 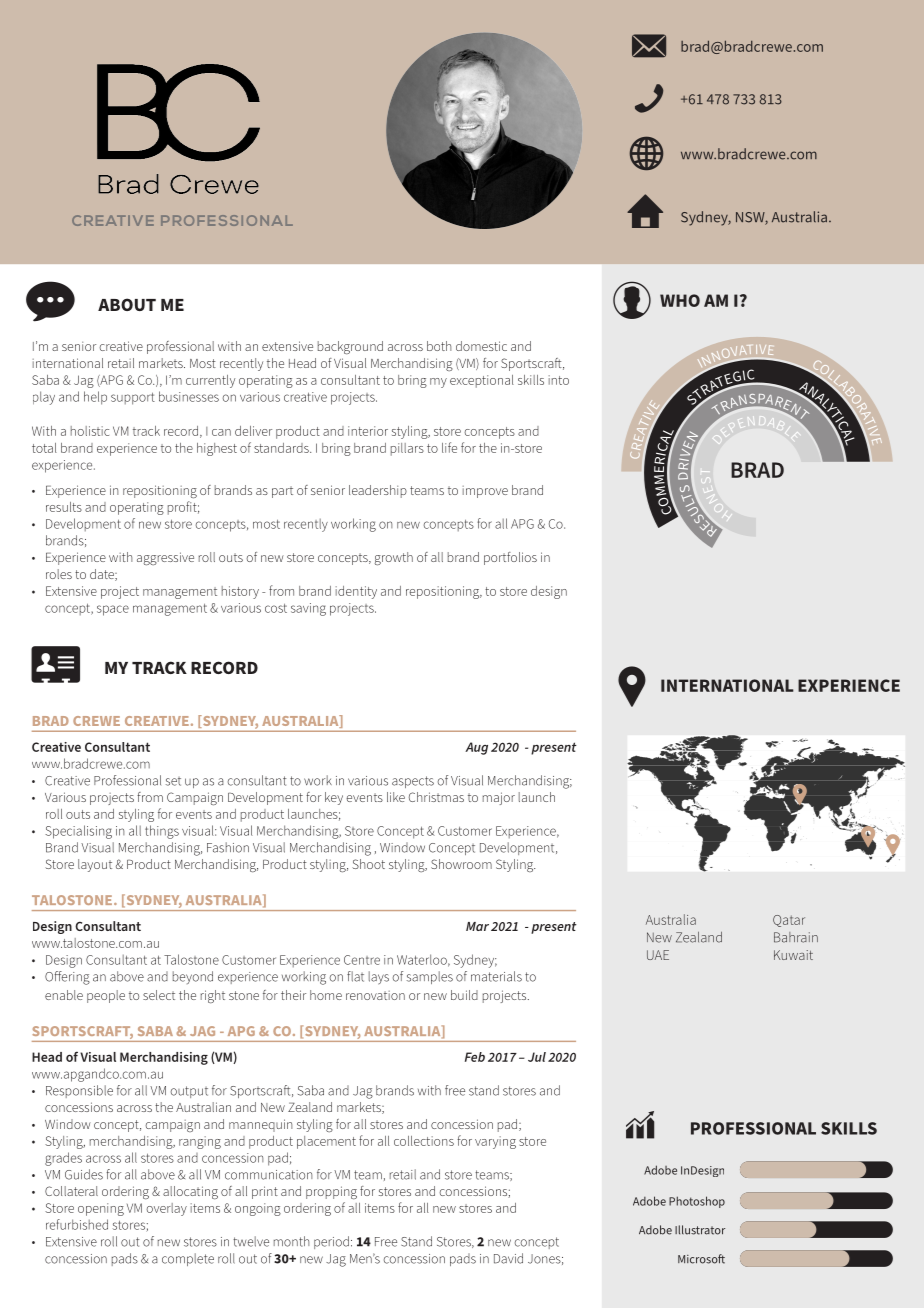 I want to click on both, so click(x=439, y=346).
